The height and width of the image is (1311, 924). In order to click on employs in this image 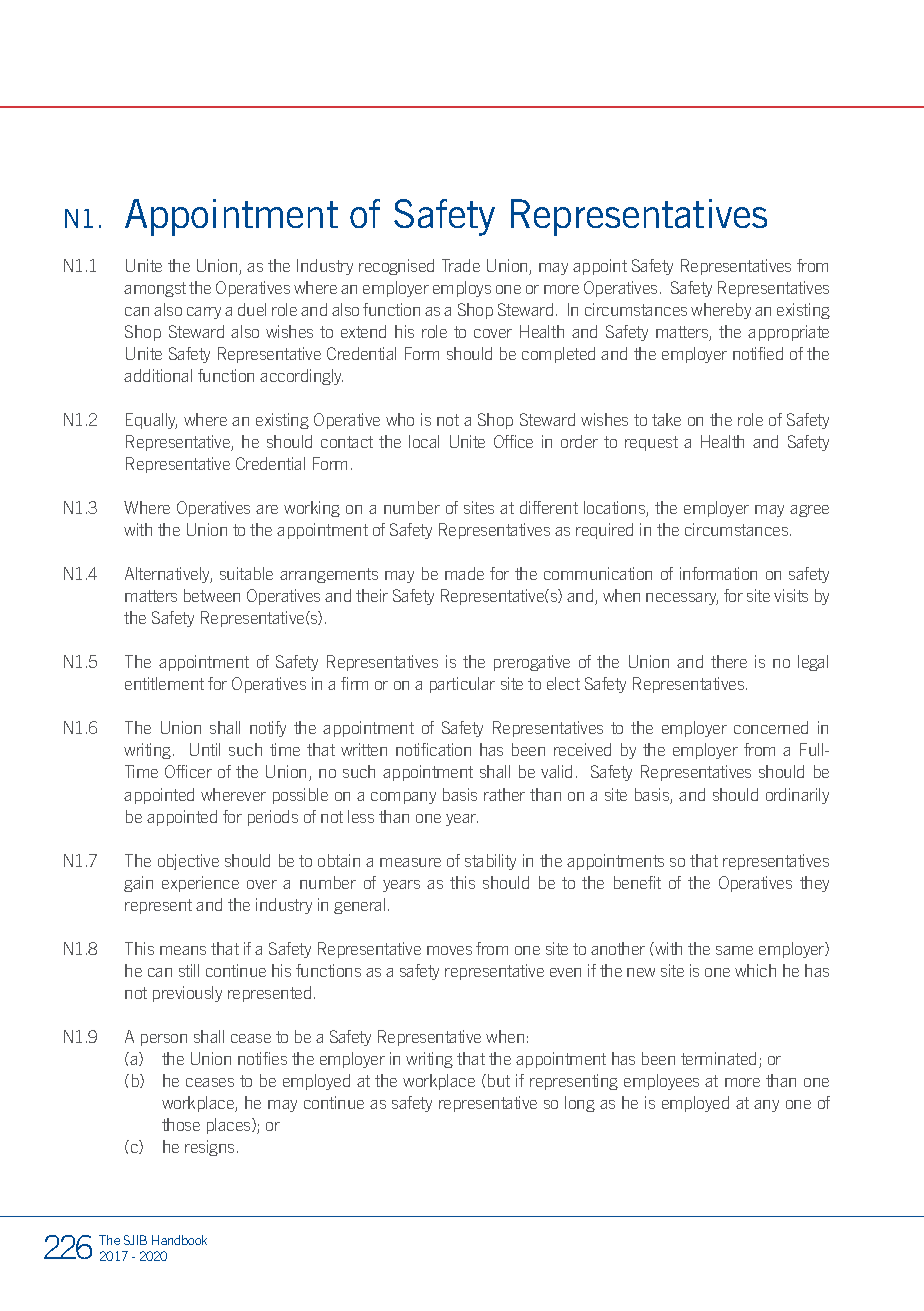, I will do `click(462, 289)`.
